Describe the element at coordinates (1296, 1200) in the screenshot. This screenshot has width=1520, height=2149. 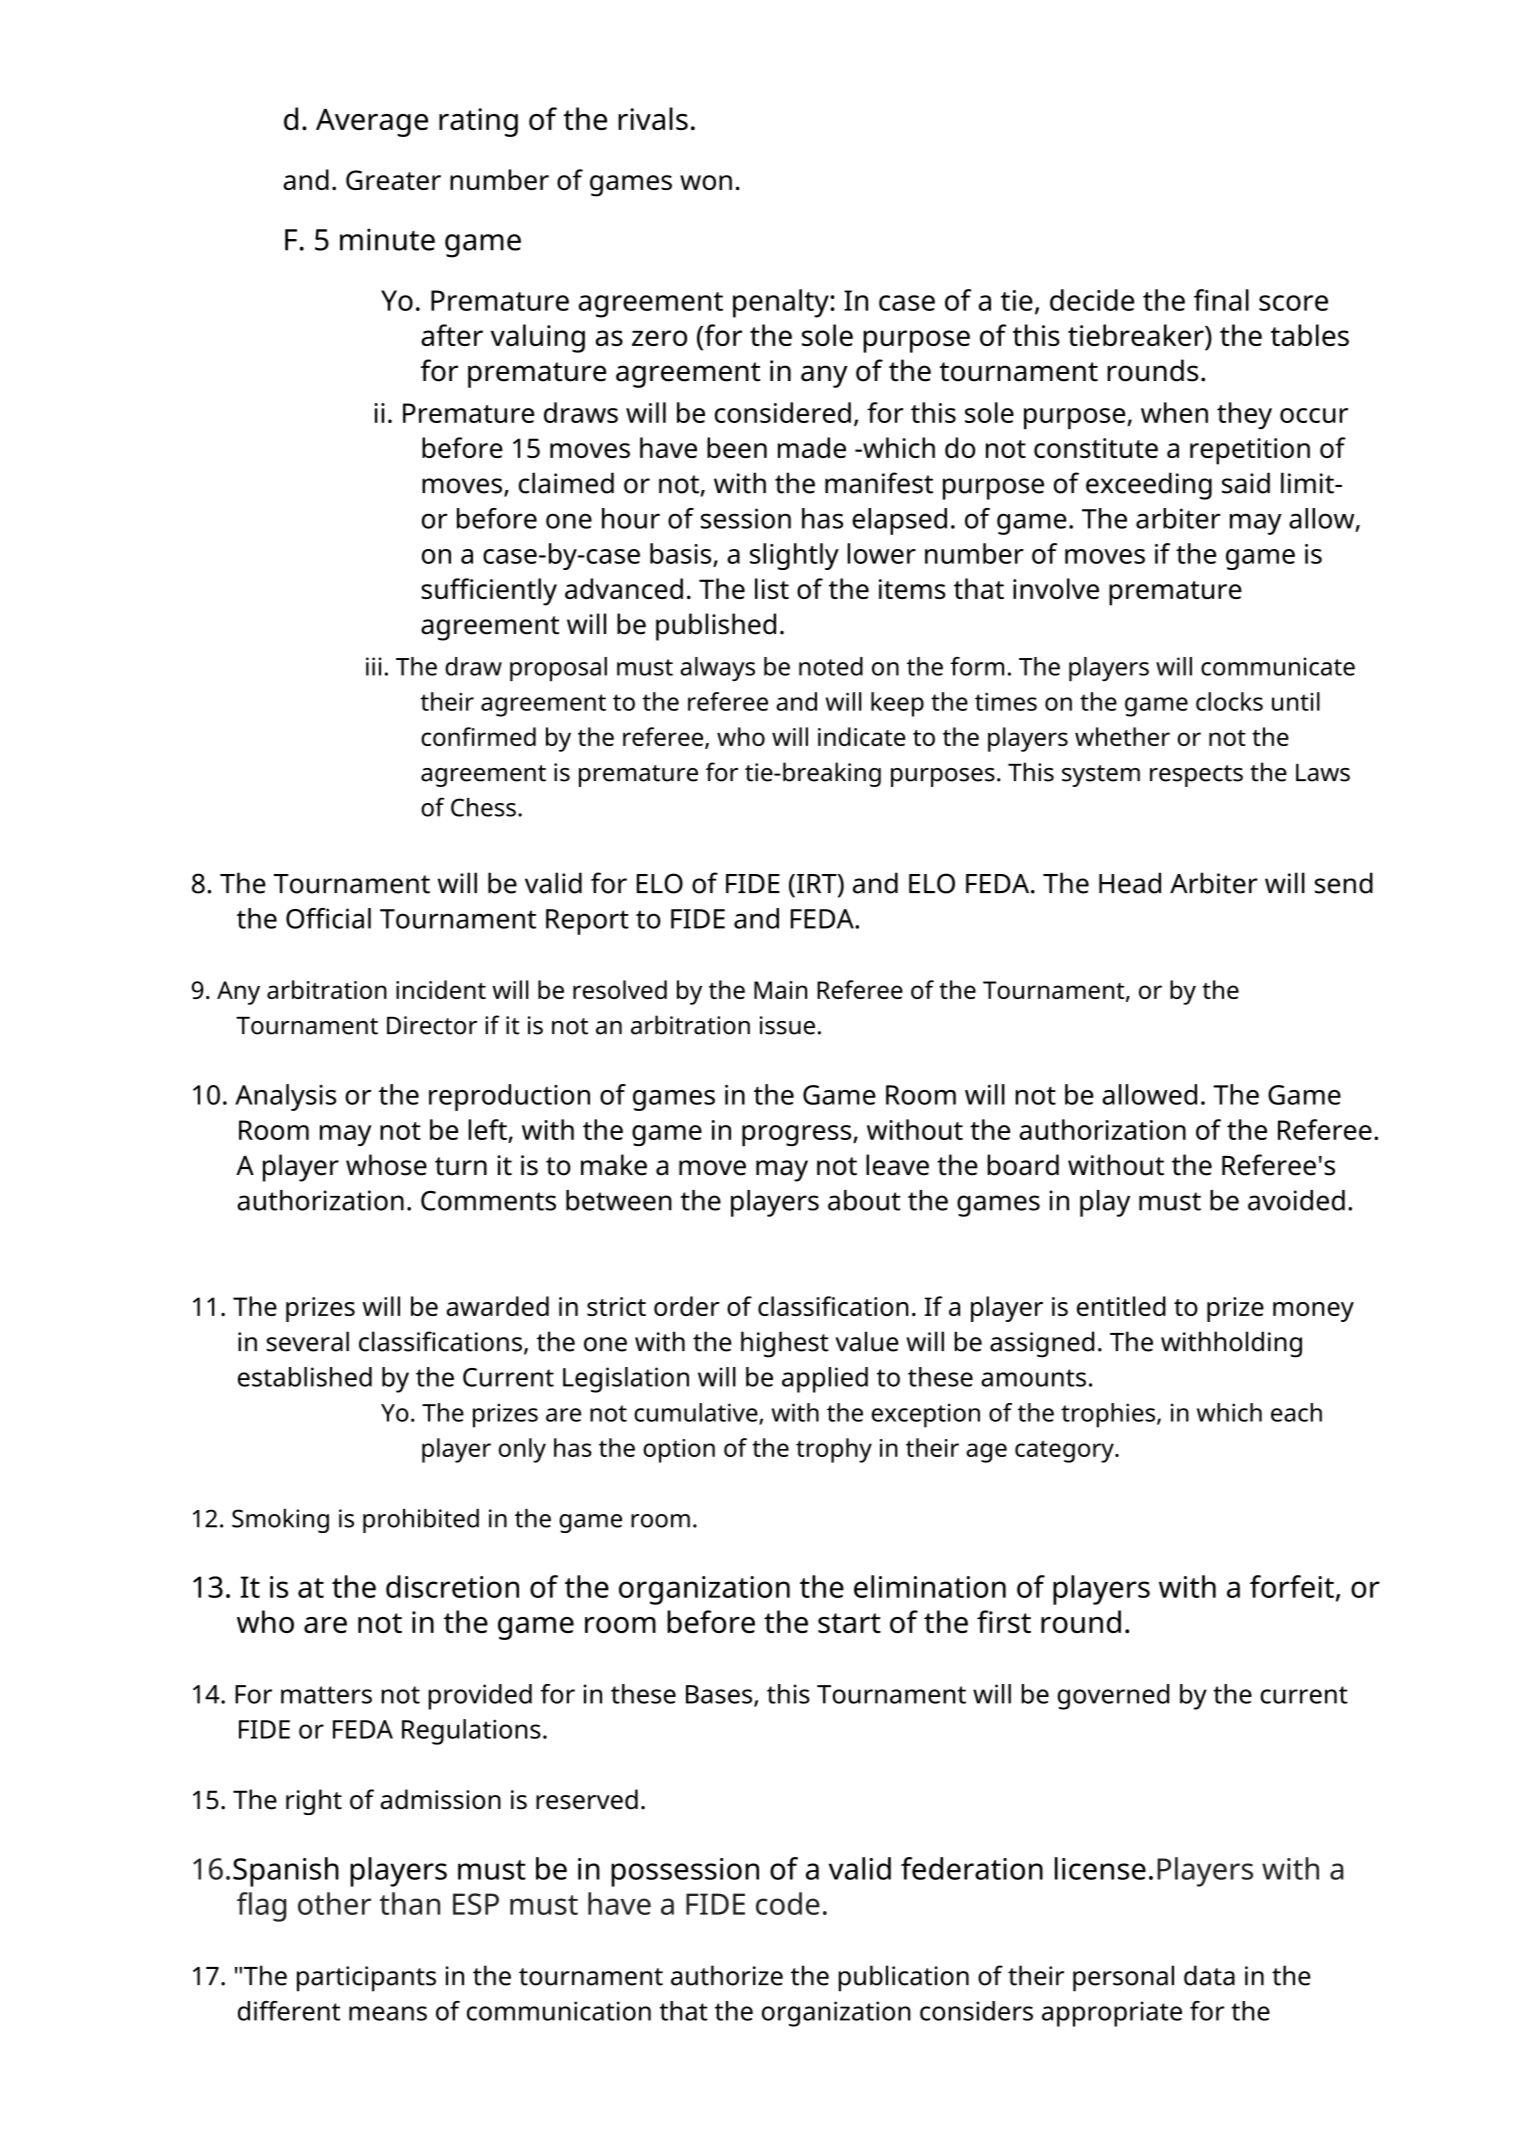
I see `avoided` at that location.
